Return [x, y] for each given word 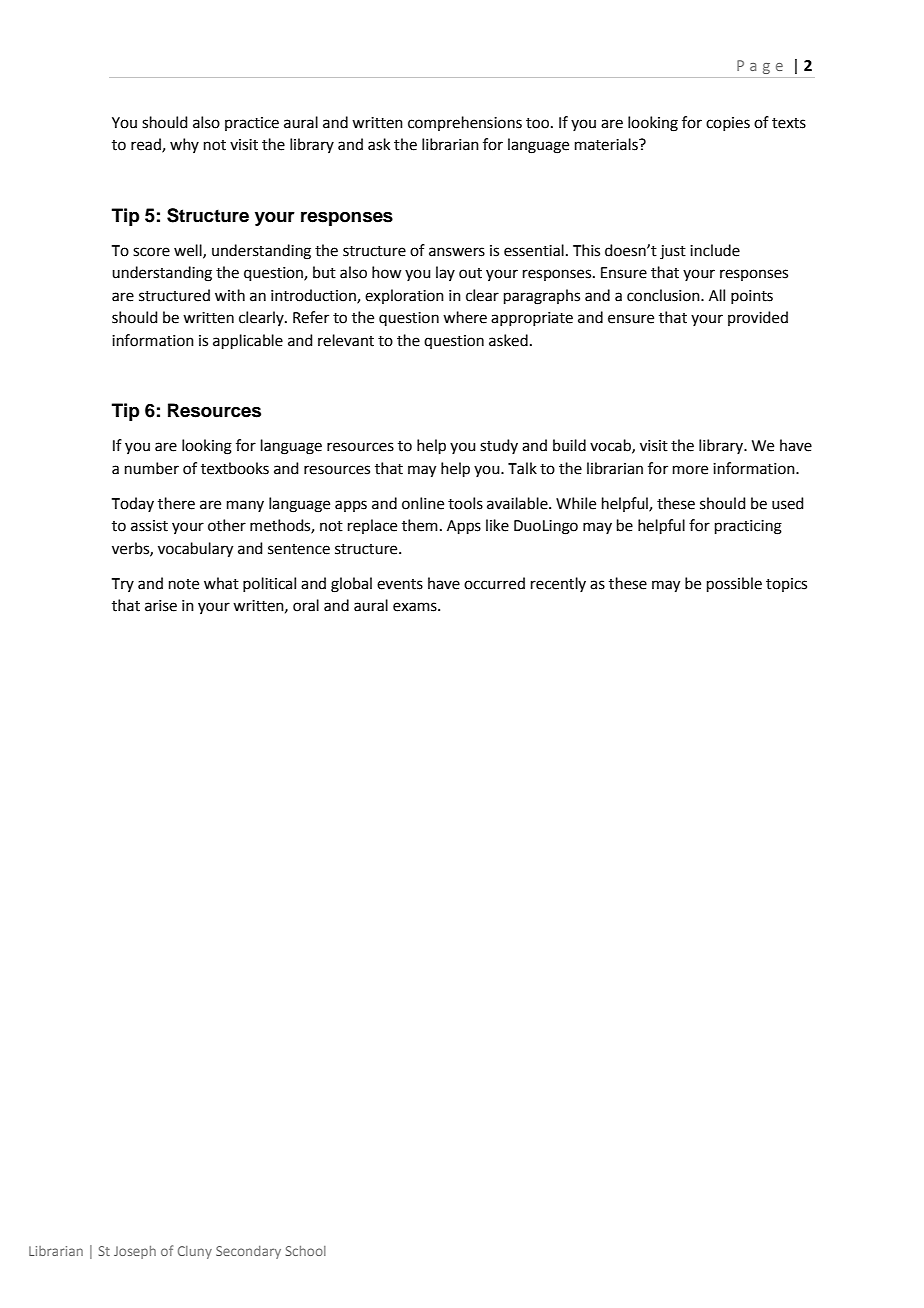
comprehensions [465, 123]
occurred [494, 583]
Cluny [195, 1252]
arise [161, 606]
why [184, 145]
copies [728, 124]
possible [734, 584]
